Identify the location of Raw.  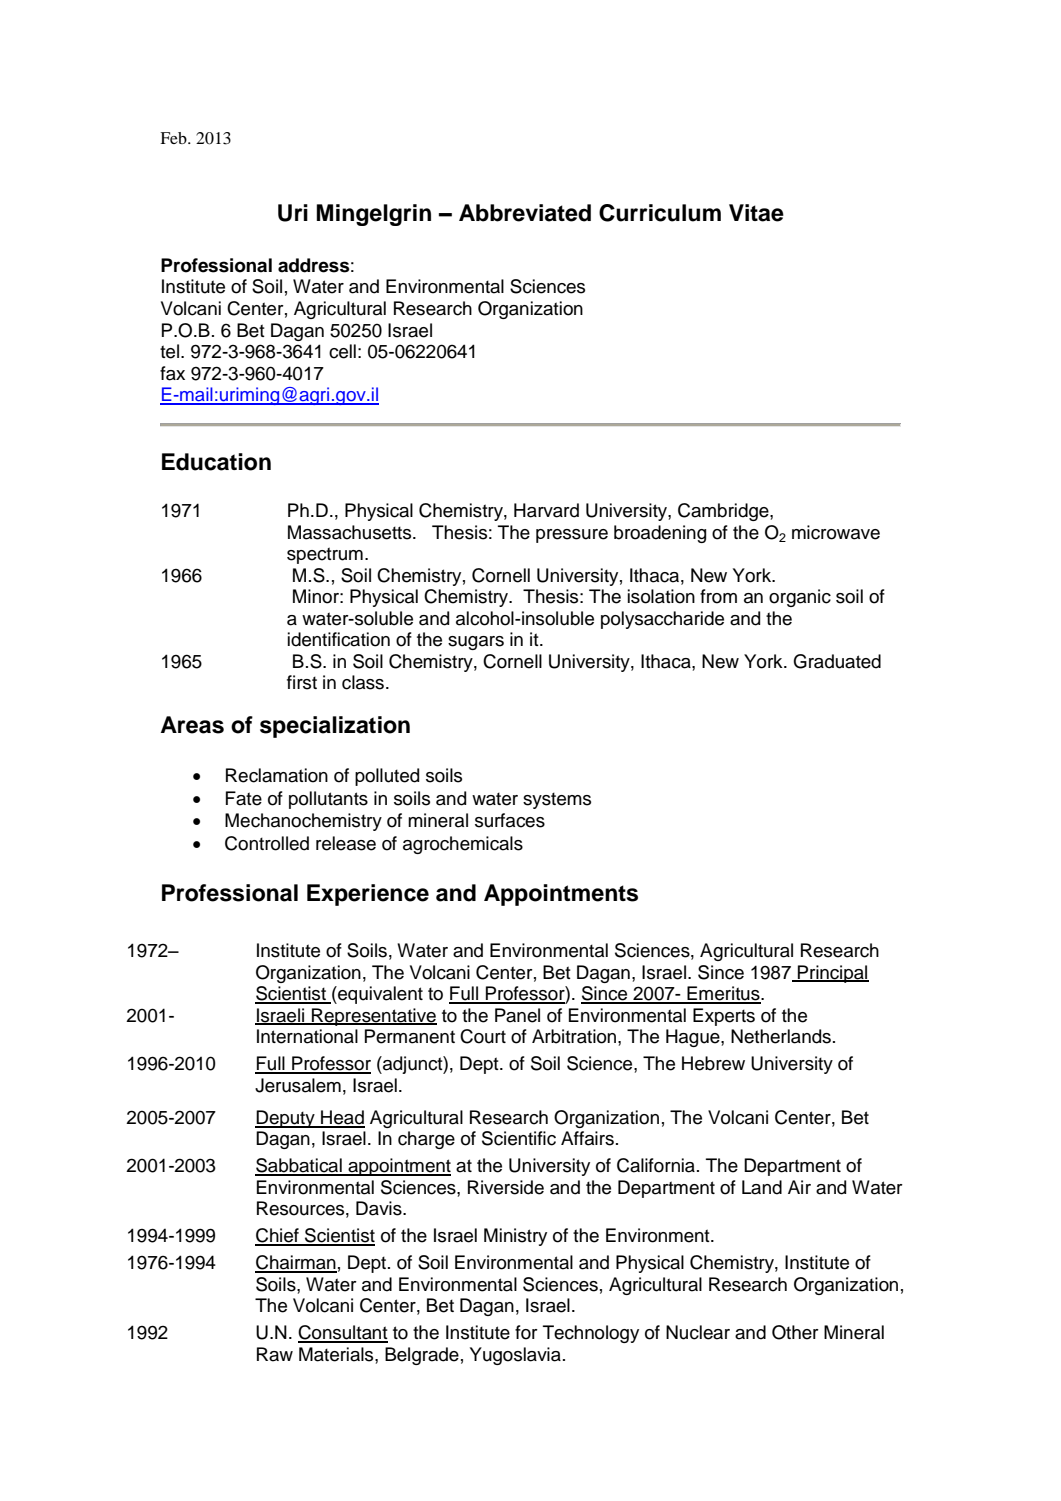
(275, 1354).
